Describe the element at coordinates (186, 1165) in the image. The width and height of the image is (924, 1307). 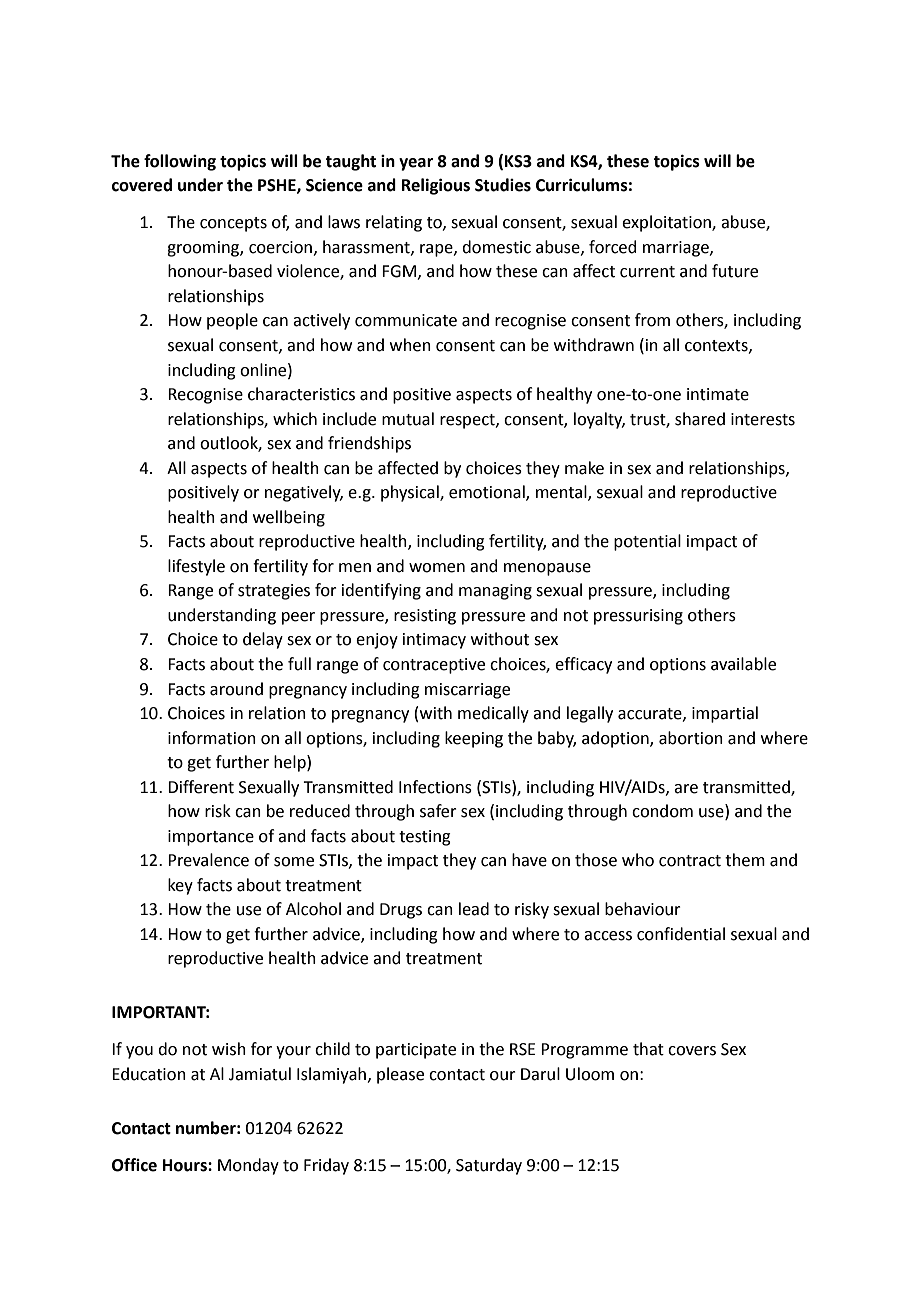
I see `Hours` at that location.
